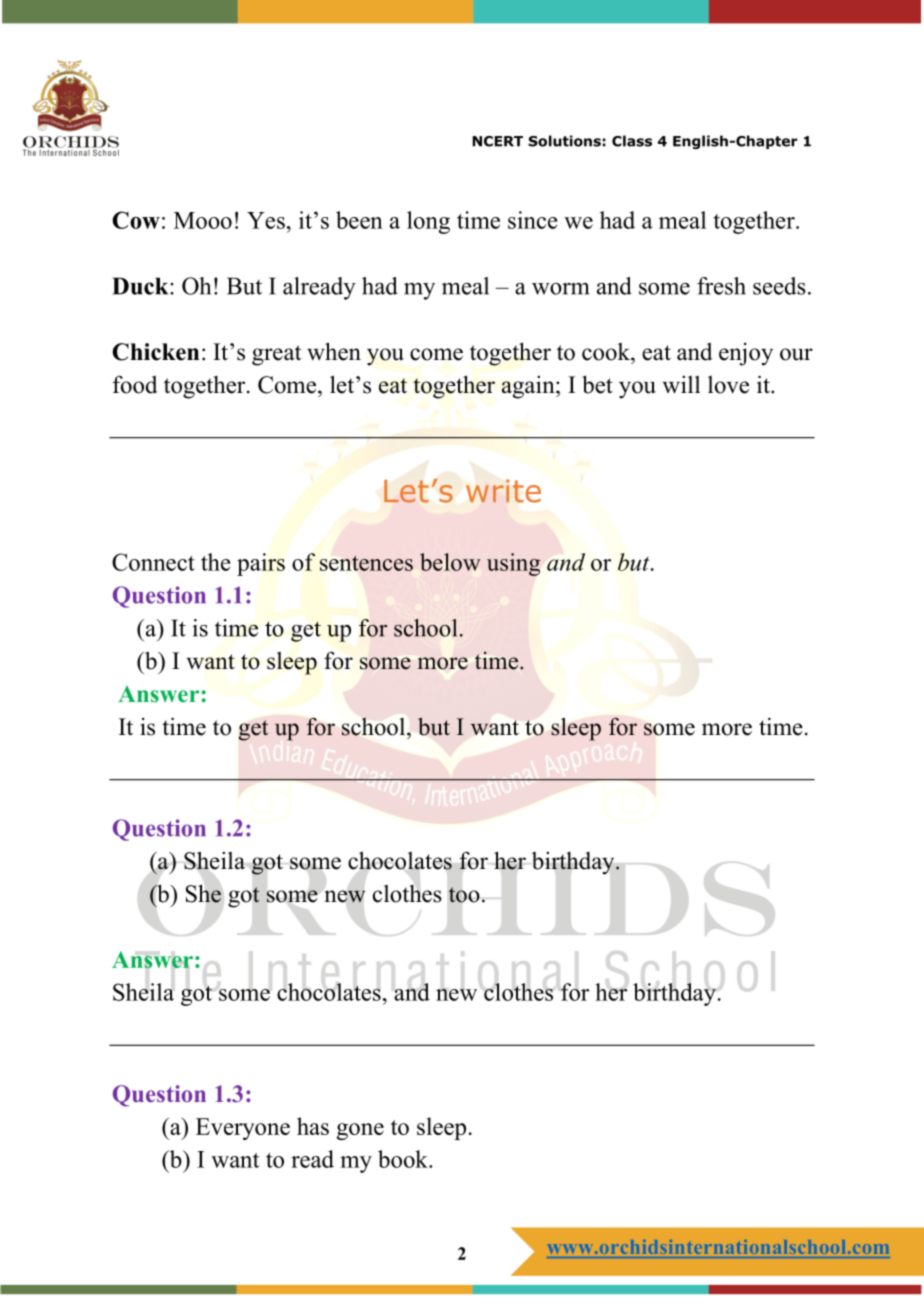 Image resolution: width=924 pixels, height=1308 pixels. What do you see at coordinates (266, 220) in the screenshot?
I see `Yes` at bounding box center [266, 220].
